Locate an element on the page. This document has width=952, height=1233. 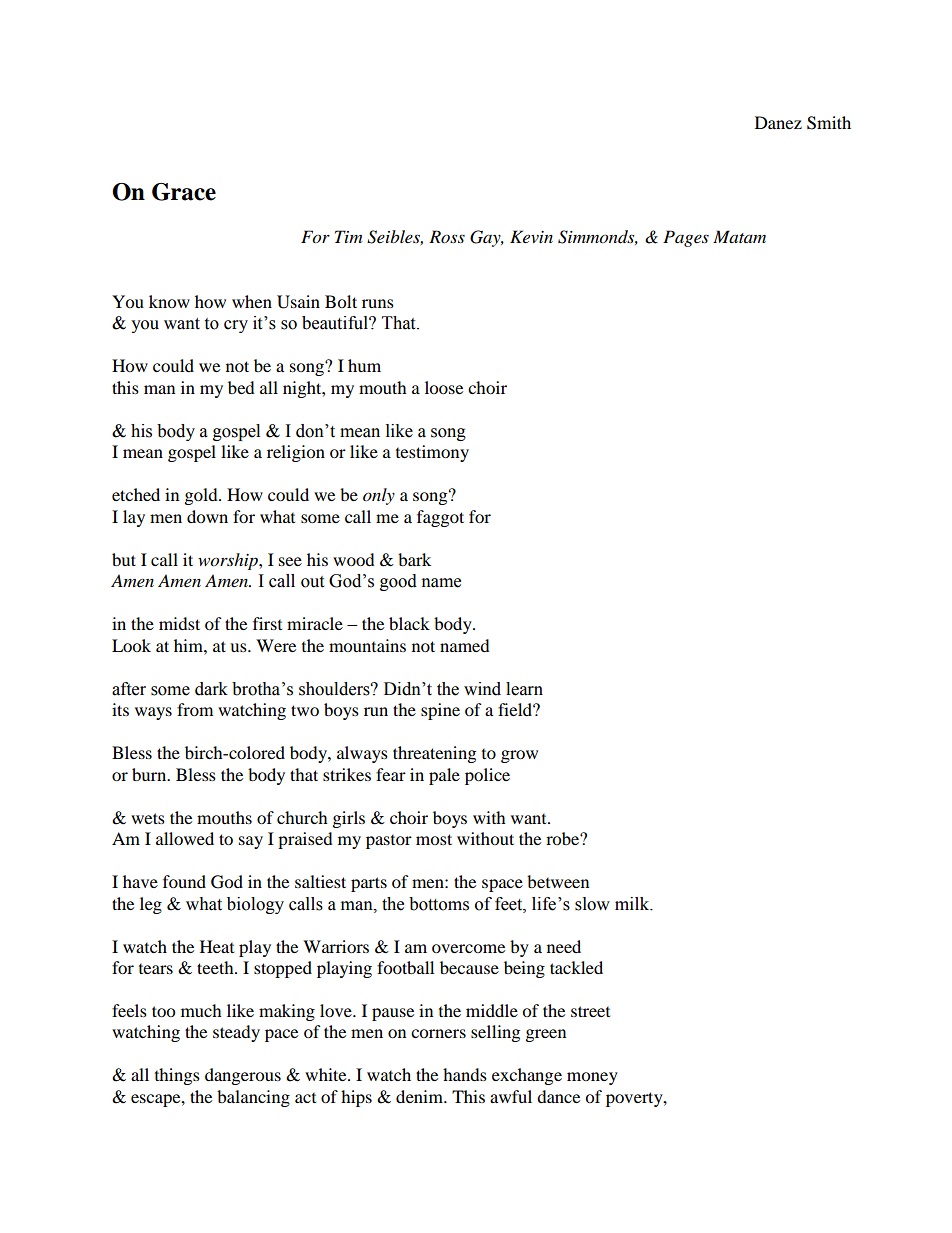
grow is located at coordinates (519, 756).
